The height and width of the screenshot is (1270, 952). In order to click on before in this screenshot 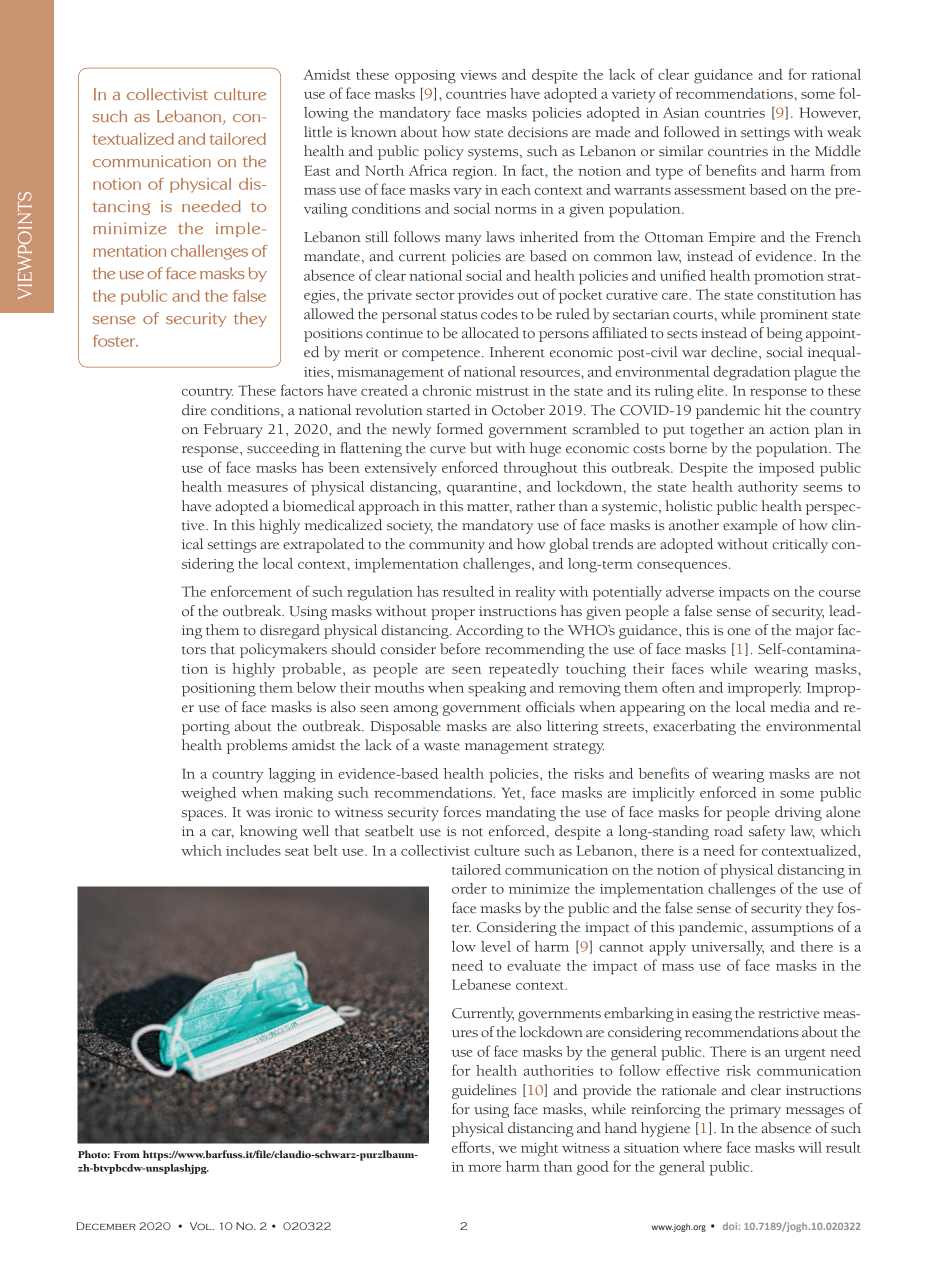, I will do `click(460, 649)`.
